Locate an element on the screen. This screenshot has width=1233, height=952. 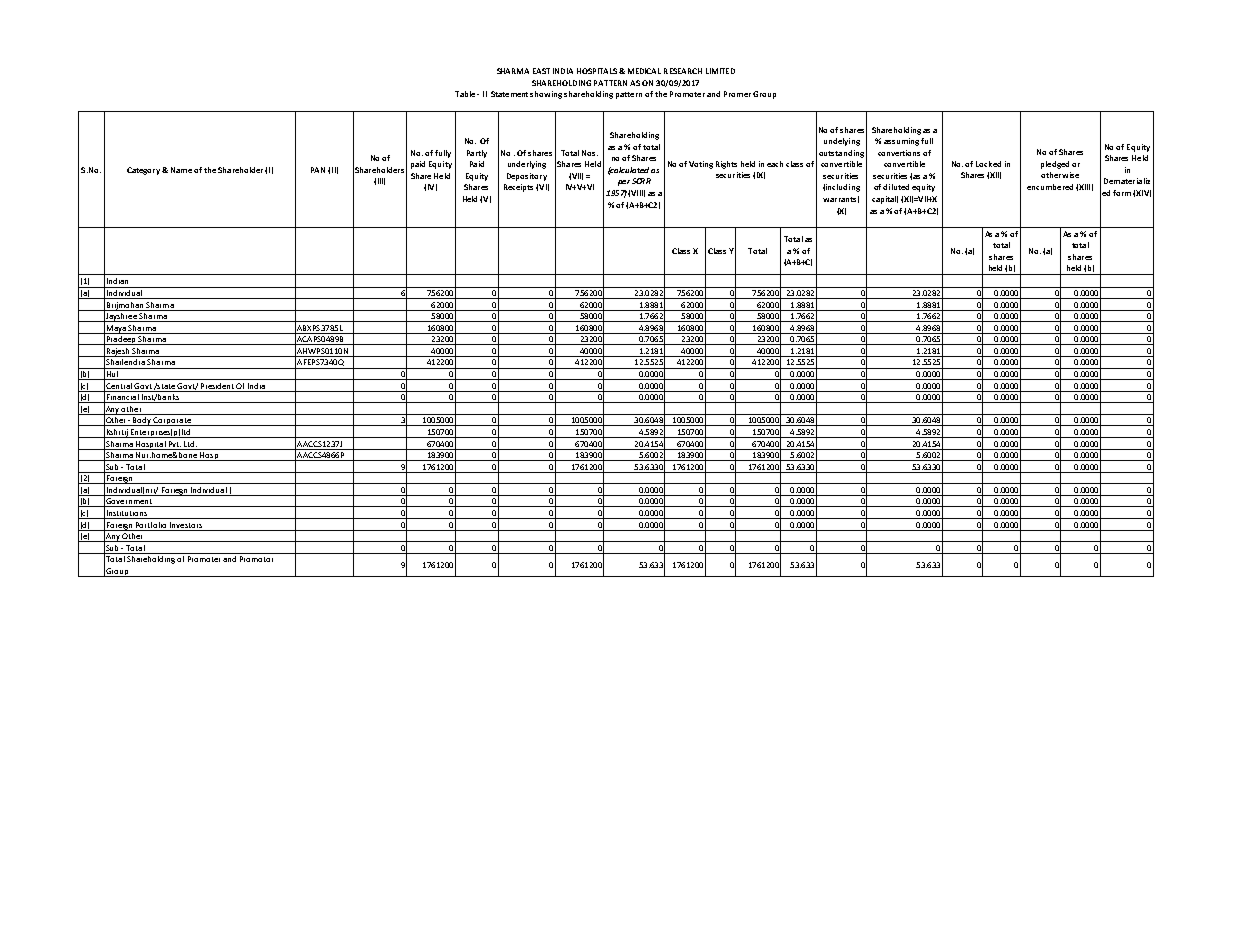
LIMITED is located at coordinates (720, 71).
